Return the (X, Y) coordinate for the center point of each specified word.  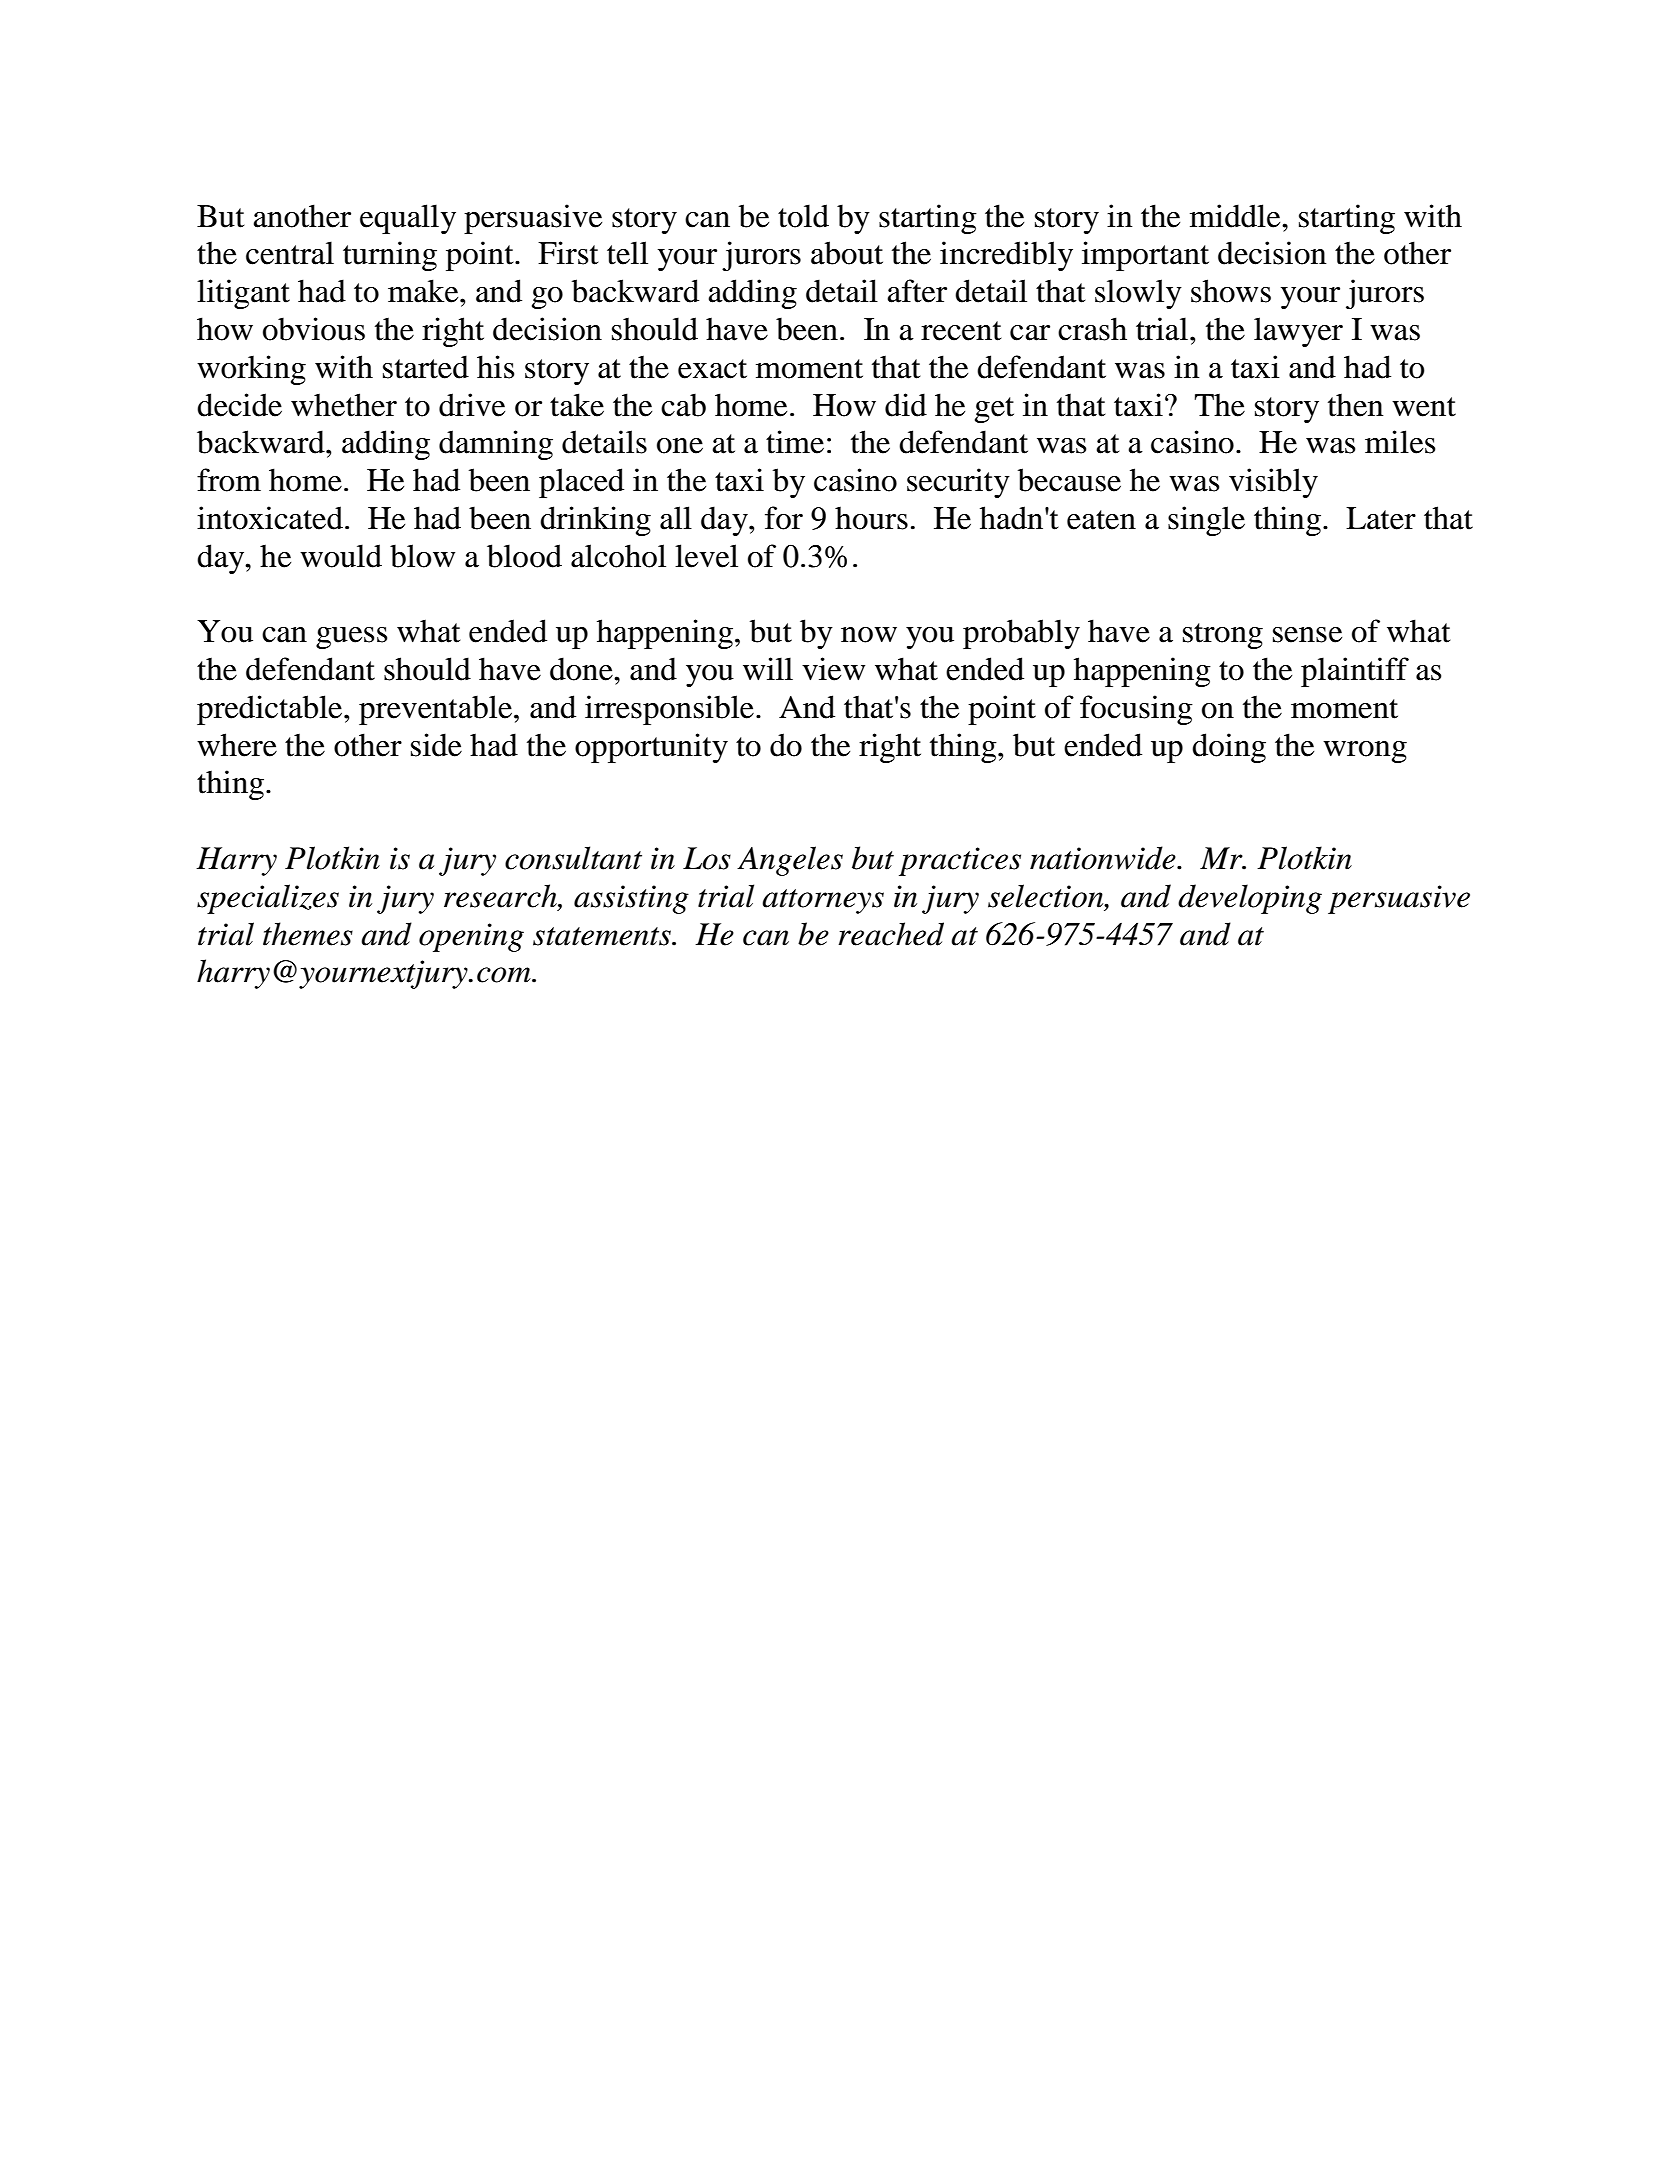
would (341, 556)
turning (390, 256)
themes (308, 934)
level (706, 556)
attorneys (823, 901)
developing (1250, 899)
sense (1307, 635)
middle (1236, 216)
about (847, 253)
